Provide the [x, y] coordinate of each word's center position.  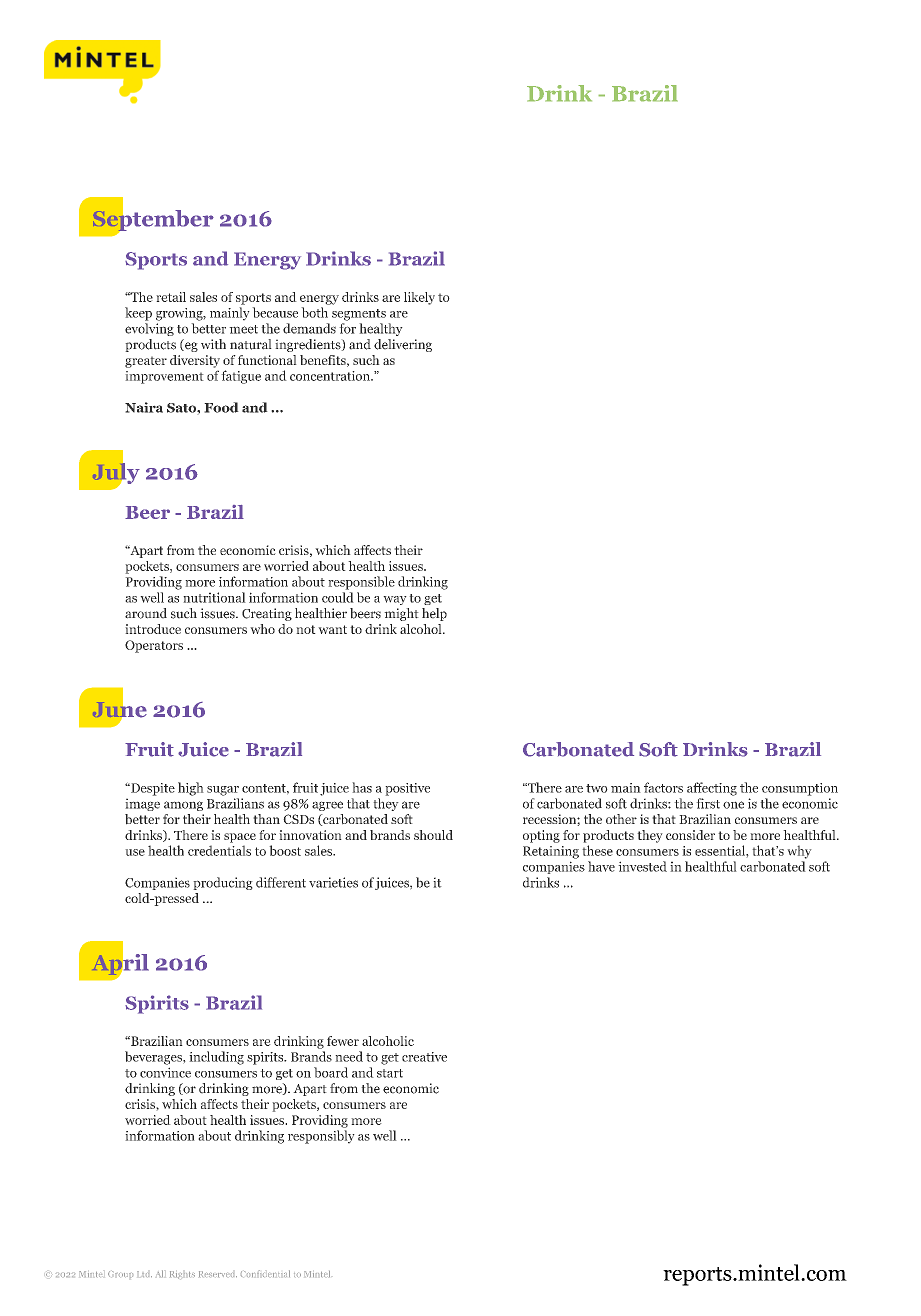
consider [690, 835]
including [216, 1058]
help [434, 614]
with [213, 344]
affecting [712, 789]
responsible [361, 583]
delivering [403, 345]
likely [419, 298]
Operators [154, 646]
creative [424, 1057]
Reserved [218, 1274]
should [433, 835]
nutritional [214, 597]
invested [642, 866]
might [401, 614]
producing [223, 883]
